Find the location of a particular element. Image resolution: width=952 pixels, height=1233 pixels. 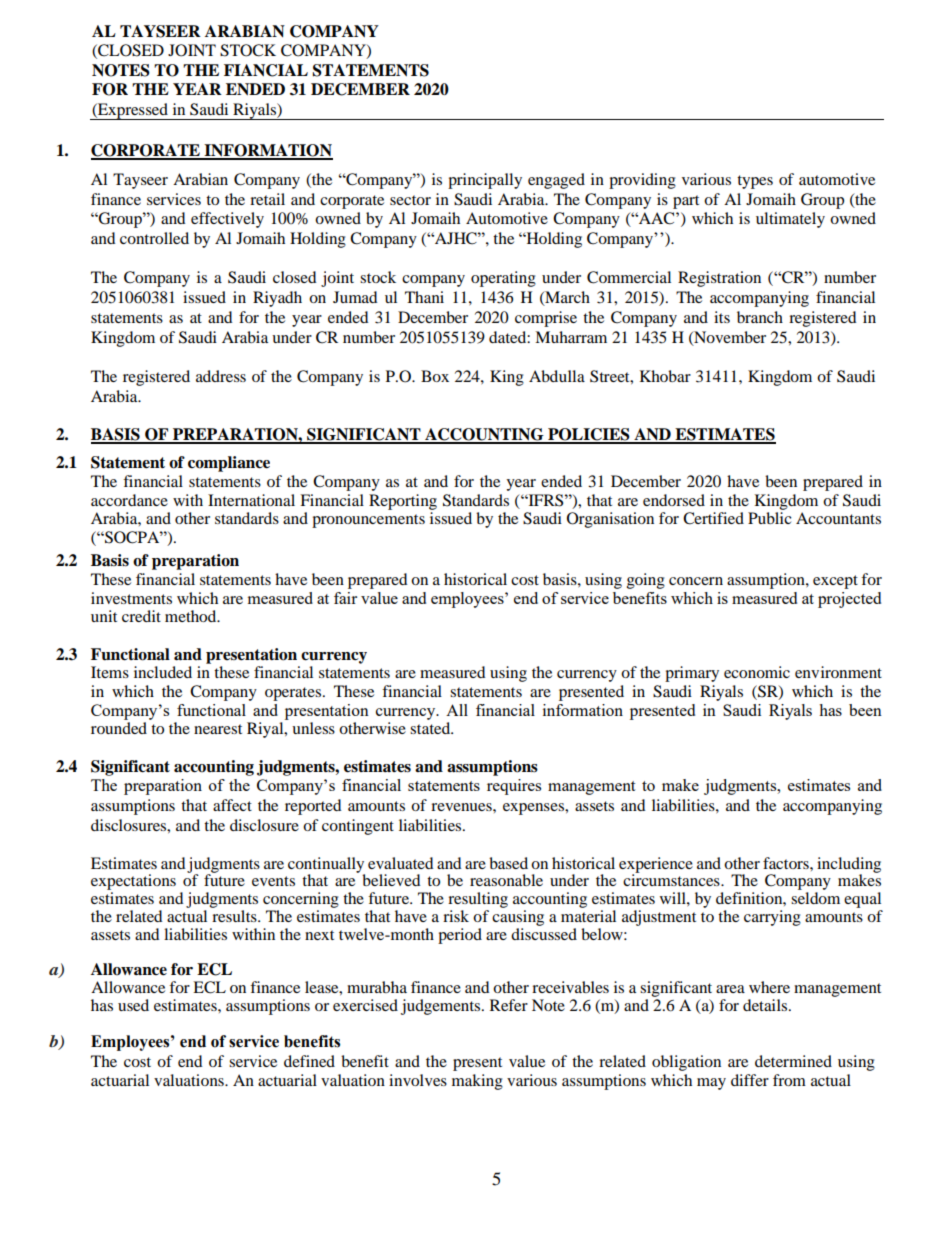

affect is located at coordinates (232, 805).
